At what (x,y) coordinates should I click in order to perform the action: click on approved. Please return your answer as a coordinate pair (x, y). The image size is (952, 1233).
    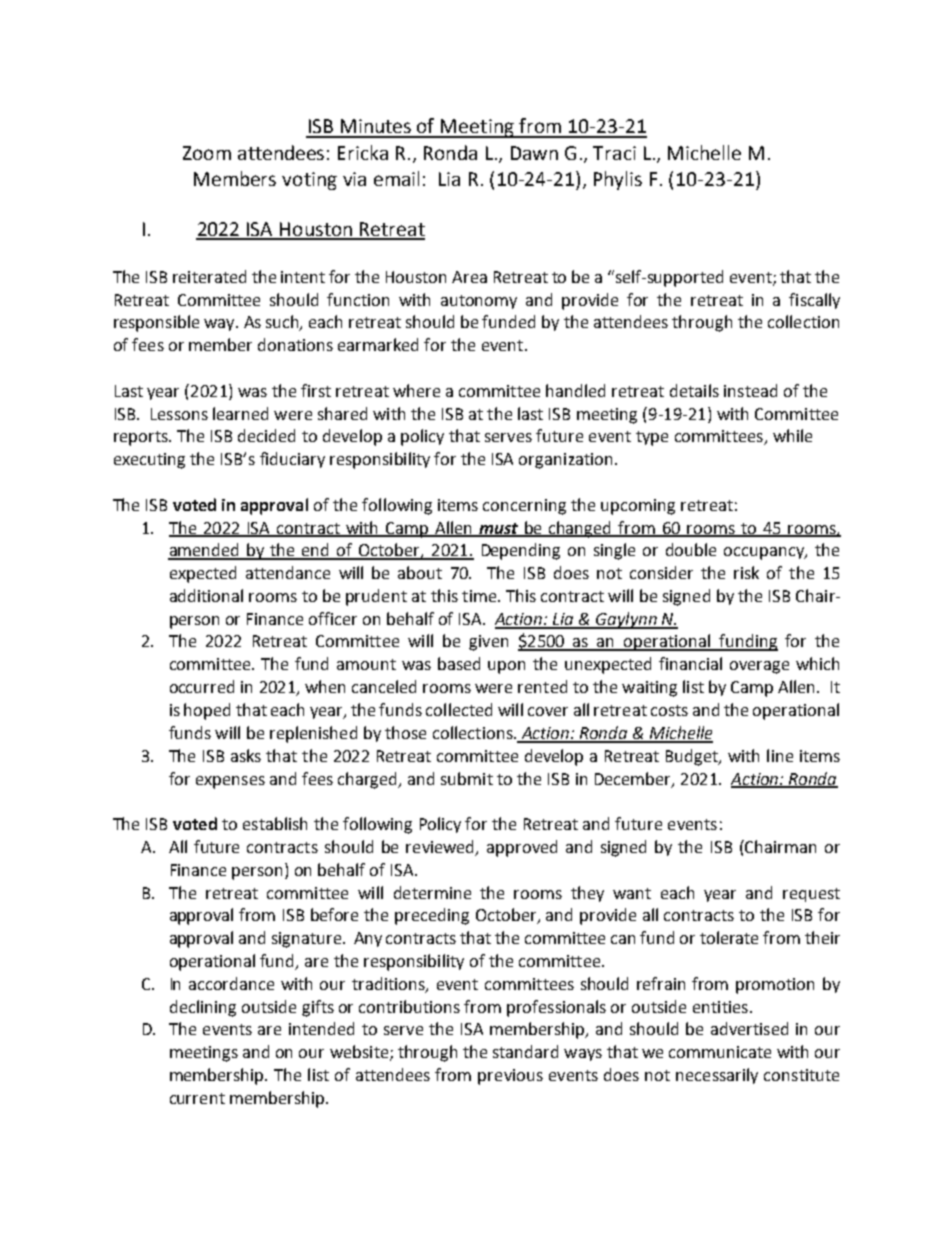
    Looking at the image, I should click on (522, 848).
